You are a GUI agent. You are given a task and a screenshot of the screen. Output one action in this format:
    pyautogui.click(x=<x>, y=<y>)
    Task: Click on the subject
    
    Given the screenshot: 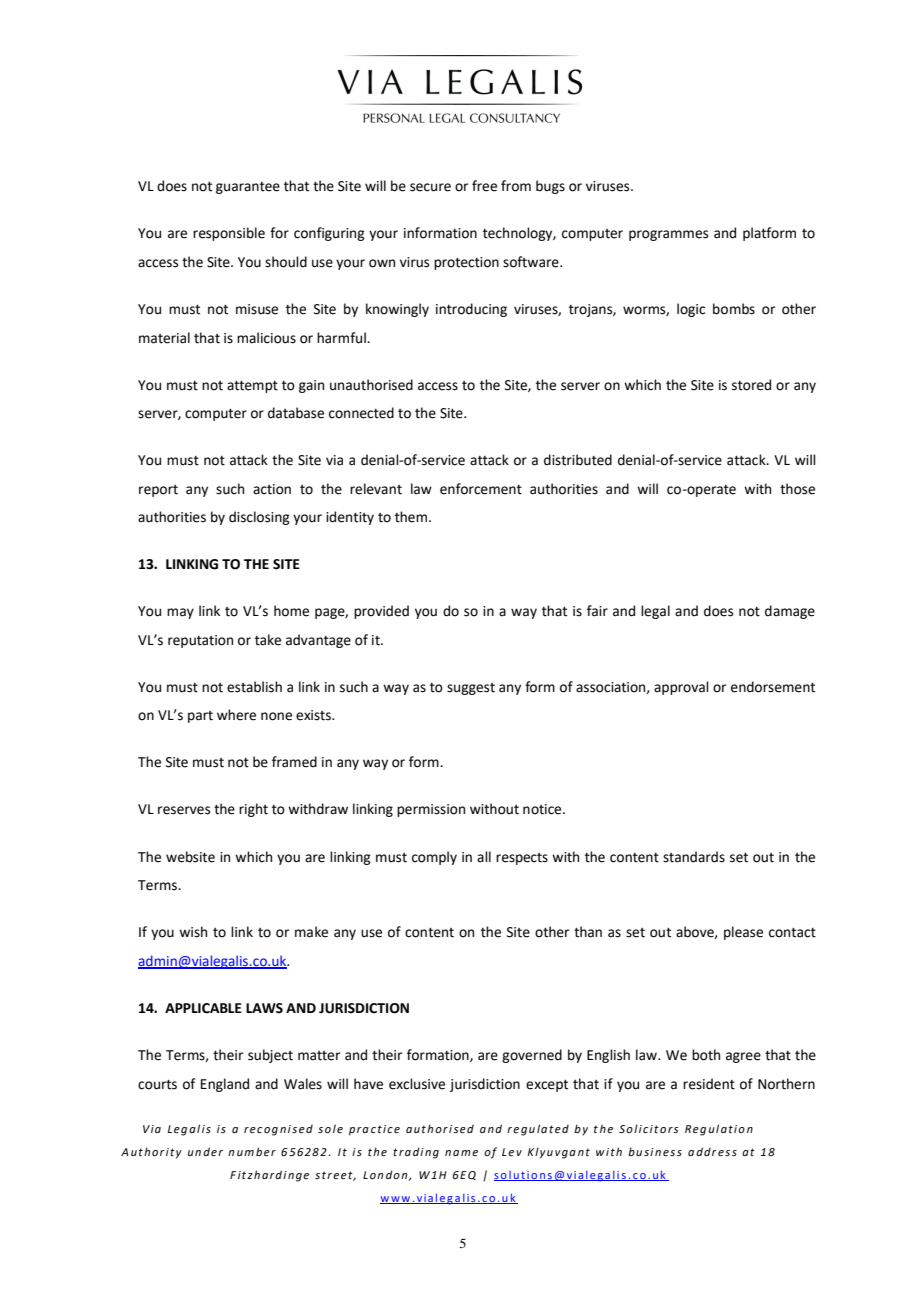 What is the action you would take?
    pyautogui.click(x=270, y=1056)
